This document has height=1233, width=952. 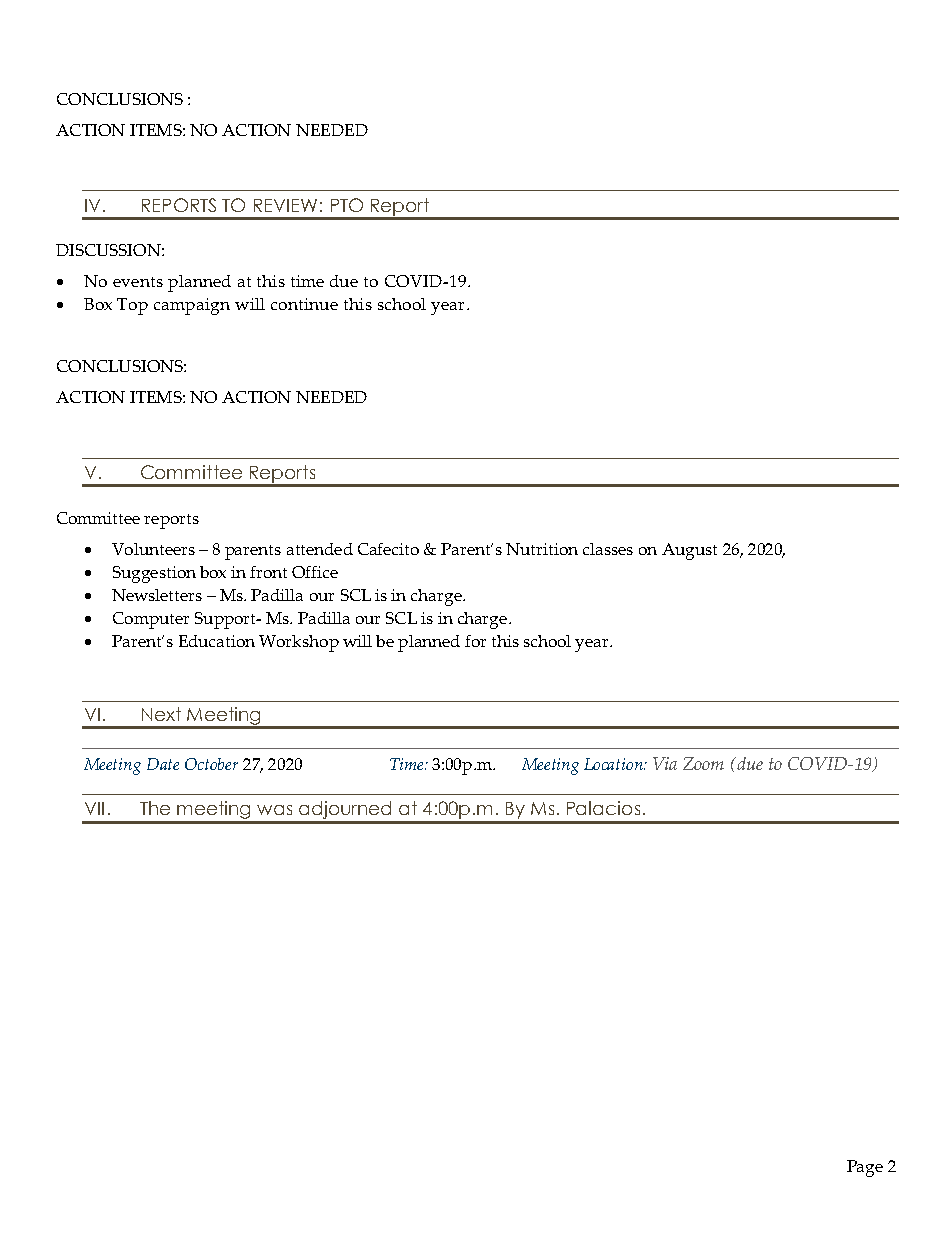 I want to click on events, so click(x=138, y=282).
